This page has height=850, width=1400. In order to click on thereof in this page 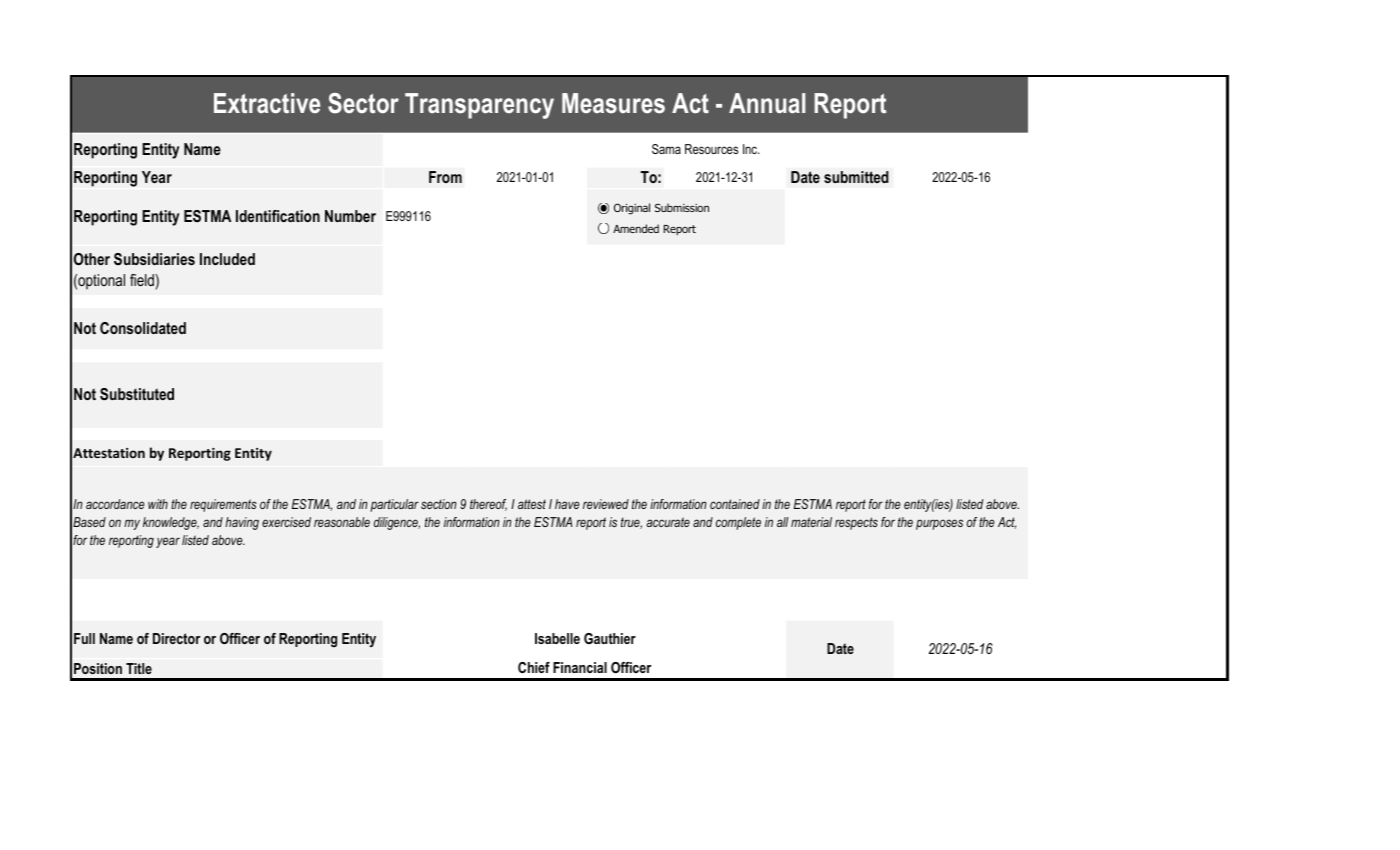, I will do `click(488, 505)`.
